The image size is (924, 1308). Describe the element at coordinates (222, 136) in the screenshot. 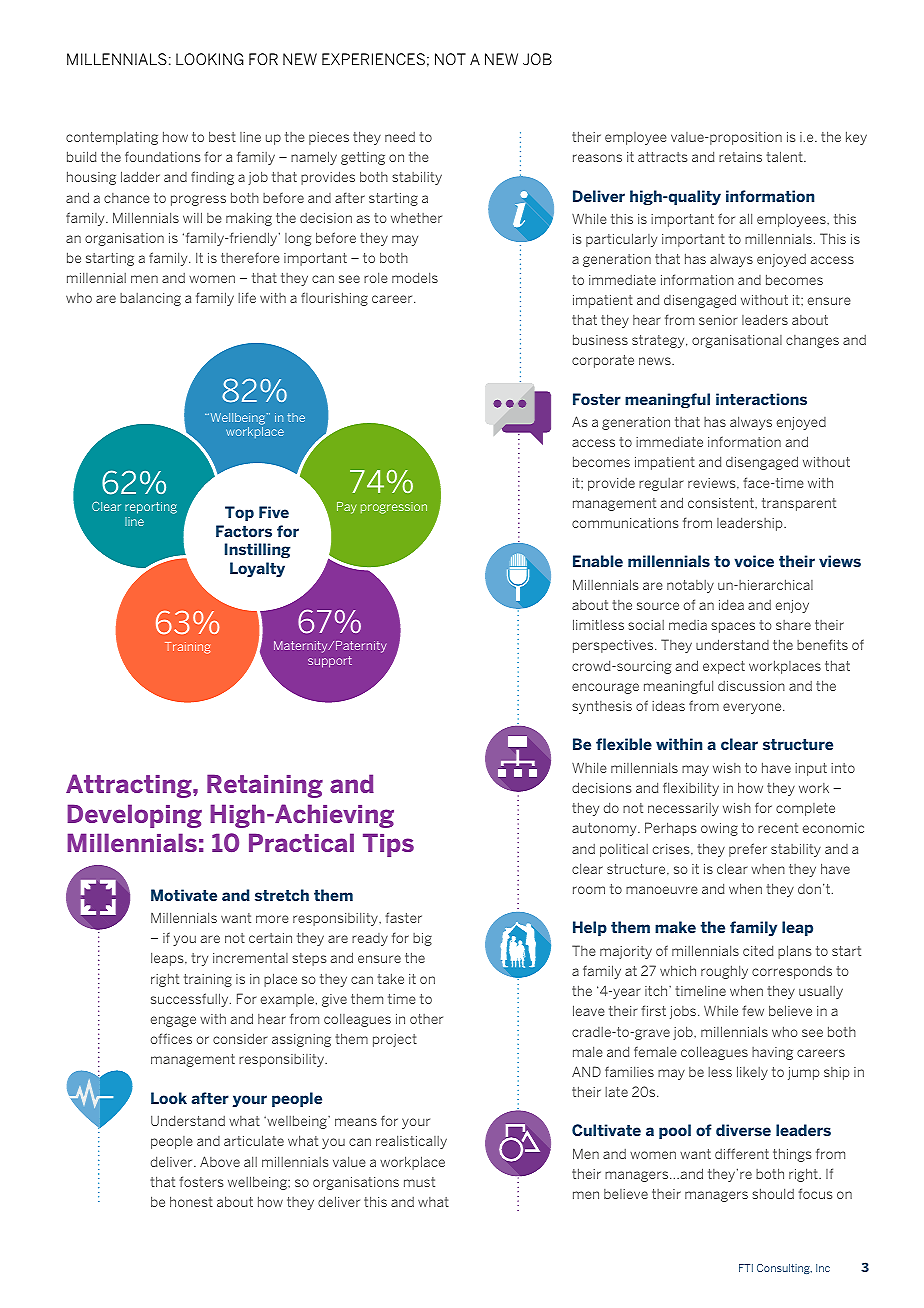

I see `best` at that location.
